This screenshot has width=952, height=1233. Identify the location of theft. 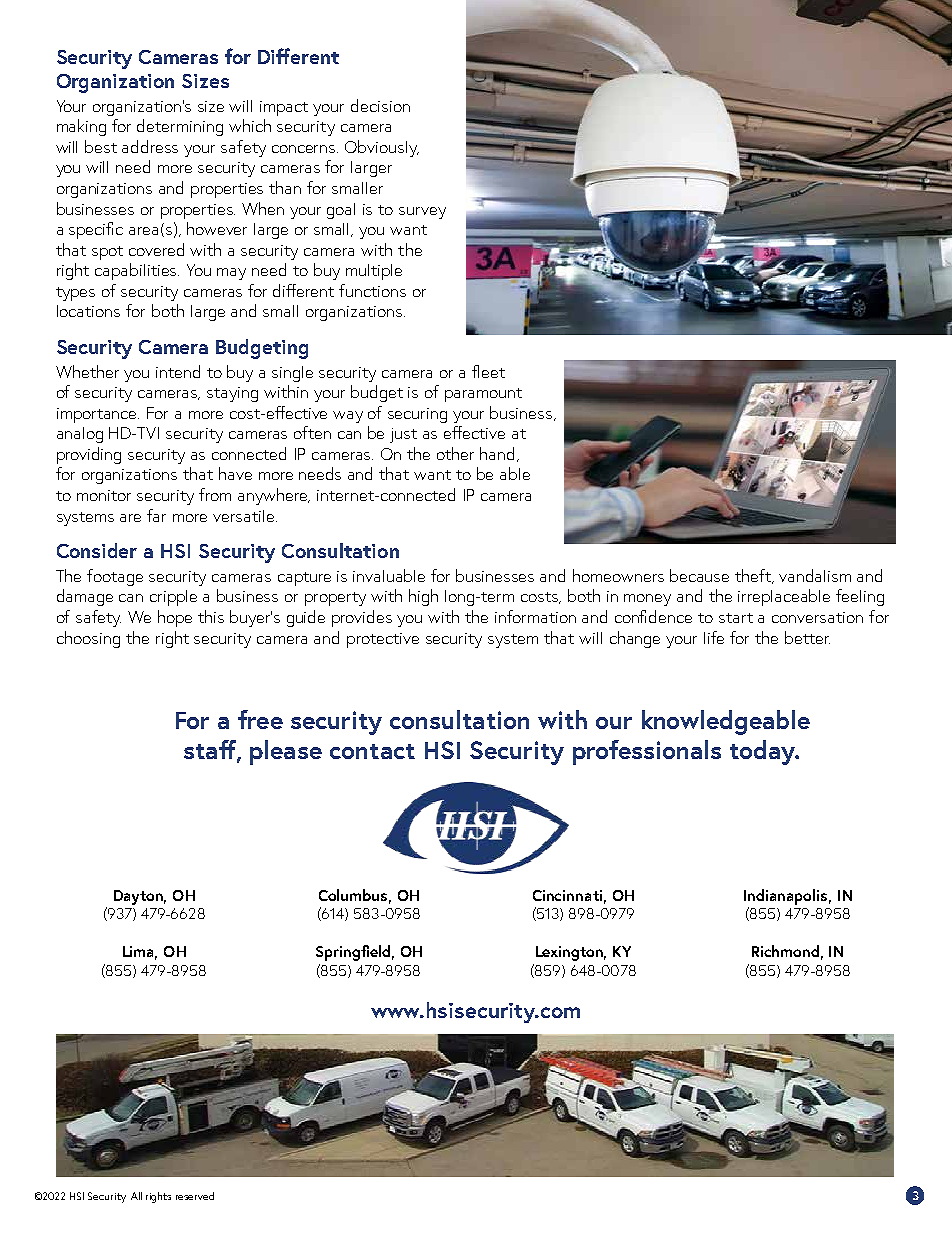
(754, 576).
